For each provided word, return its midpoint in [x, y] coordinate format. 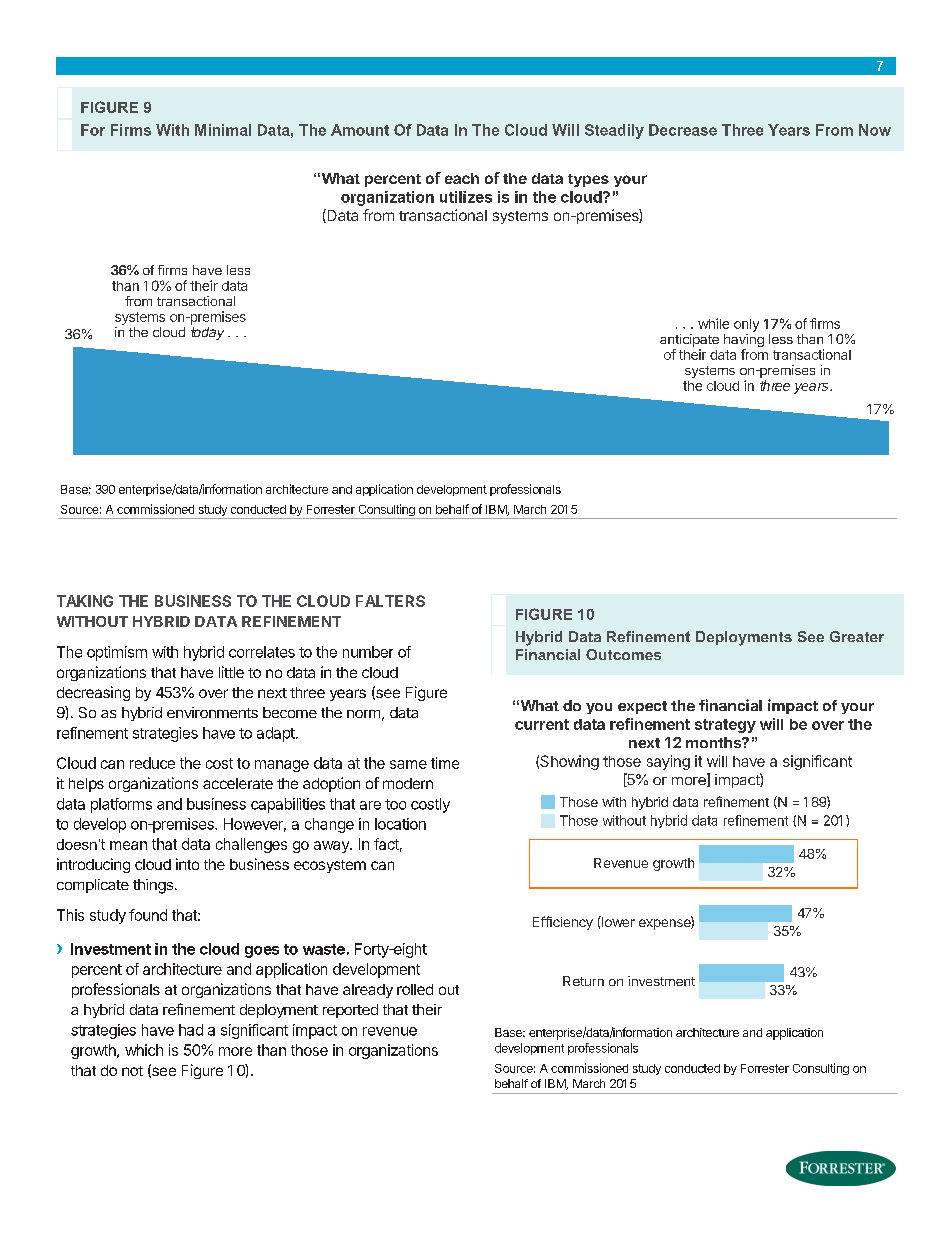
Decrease [683, 130]
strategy [725, 726]
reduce [152, 763]
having [744, 342]
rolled [415, 989]
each [462, 178]
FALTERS [390, 601]
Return [583, 981]
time [445, 763]
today [207, 333]
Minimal [223, 130]
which [144, 1050]
